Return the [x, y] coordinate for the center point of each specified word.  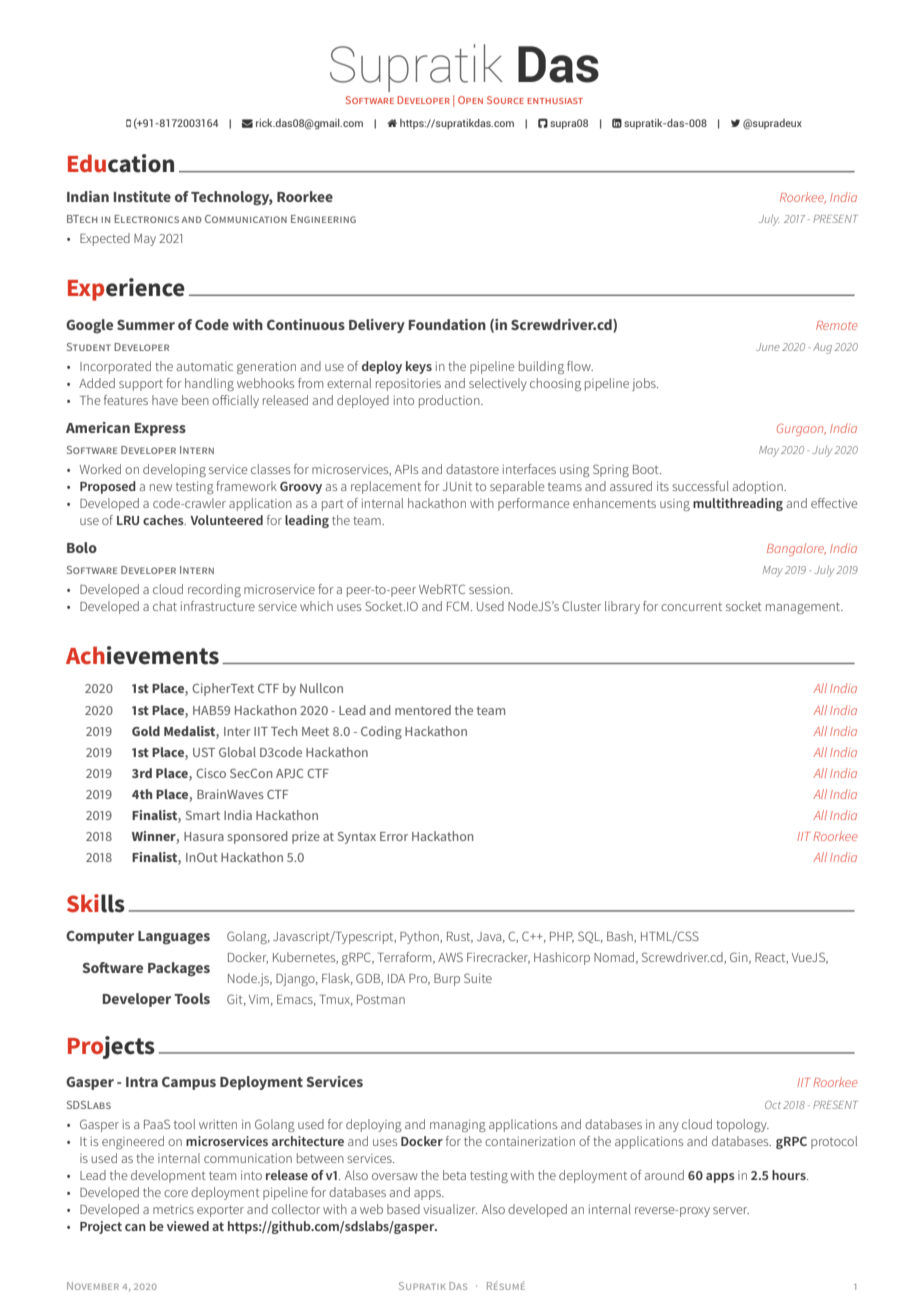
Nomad [615, 958]
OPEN [470, 100]
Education [121, 163]
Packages [179, 969]
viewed [188, 1226]
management [804, 608]
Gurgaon [801, 429]
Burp [447, 980]
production [450, 401]
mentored [423, 710]
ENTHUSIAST [555, 101]
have [165, 400]
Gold [146, 731]
